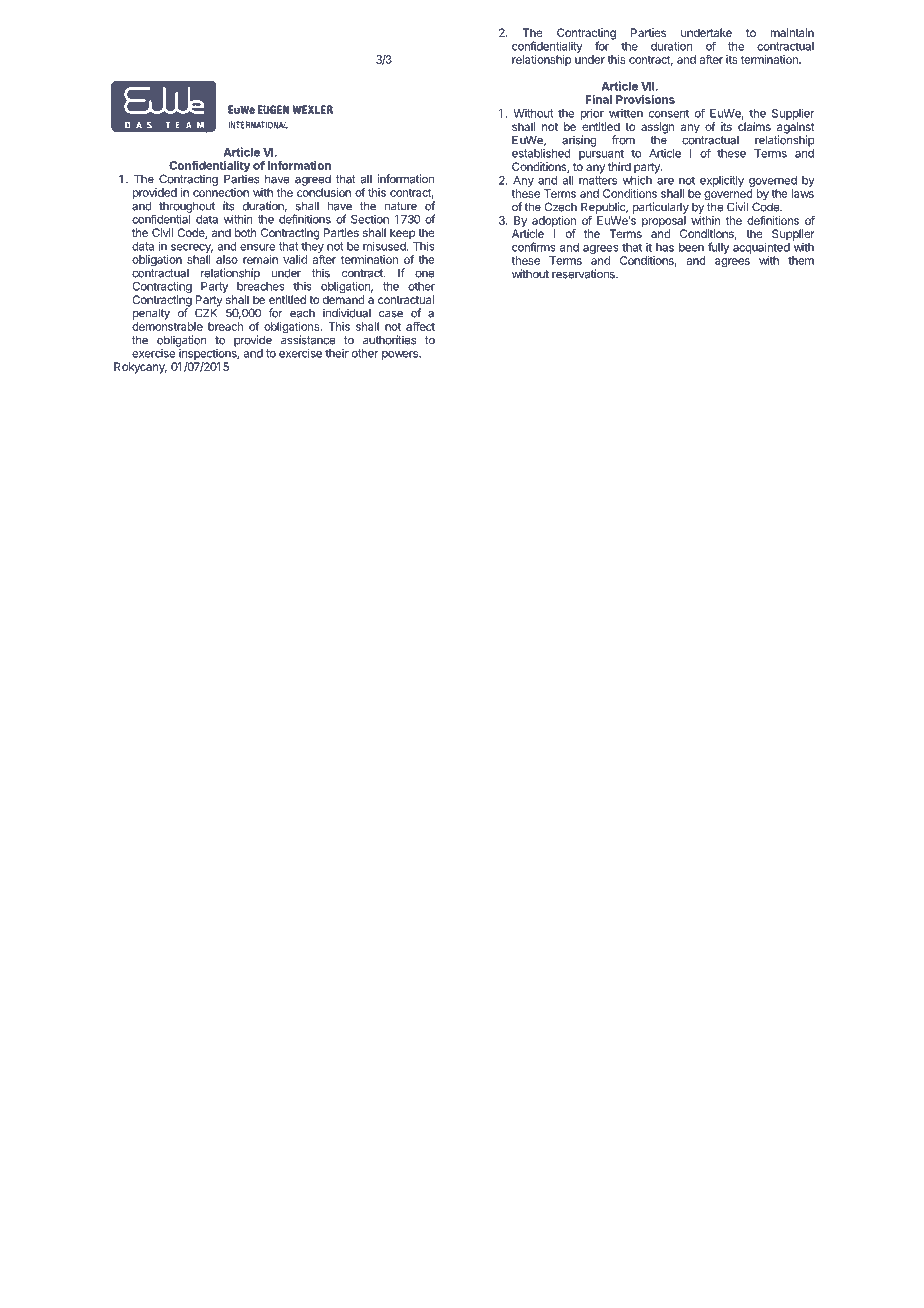  What do you see at coordinates (424, 274) in the image?
I see `one` at bounding box center [424, 274].
